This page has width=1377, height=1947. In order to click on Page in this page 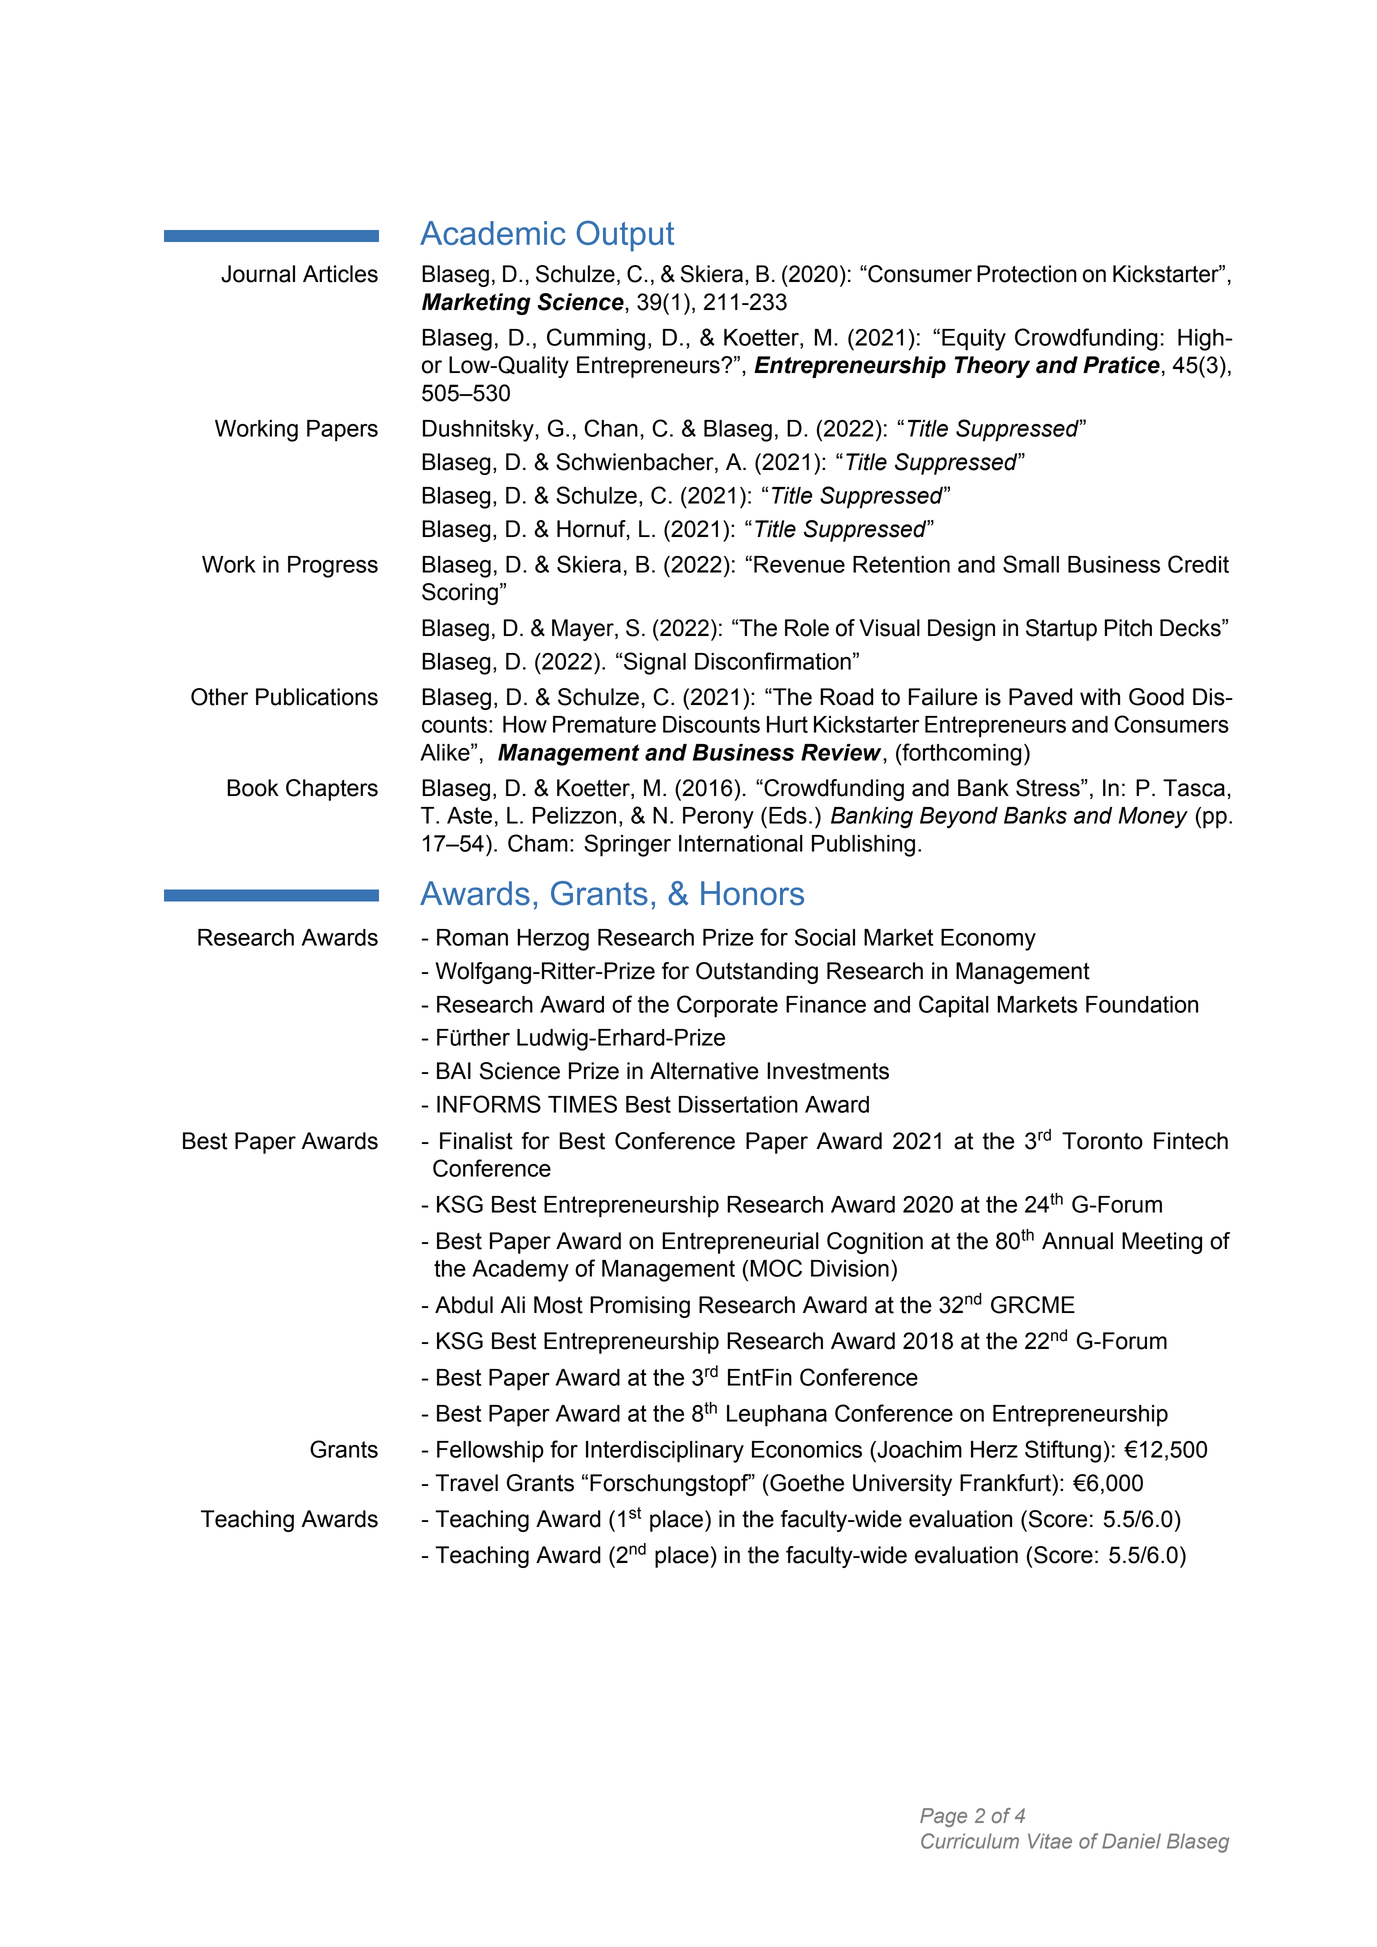, I will do `click(943, 1817)`.
